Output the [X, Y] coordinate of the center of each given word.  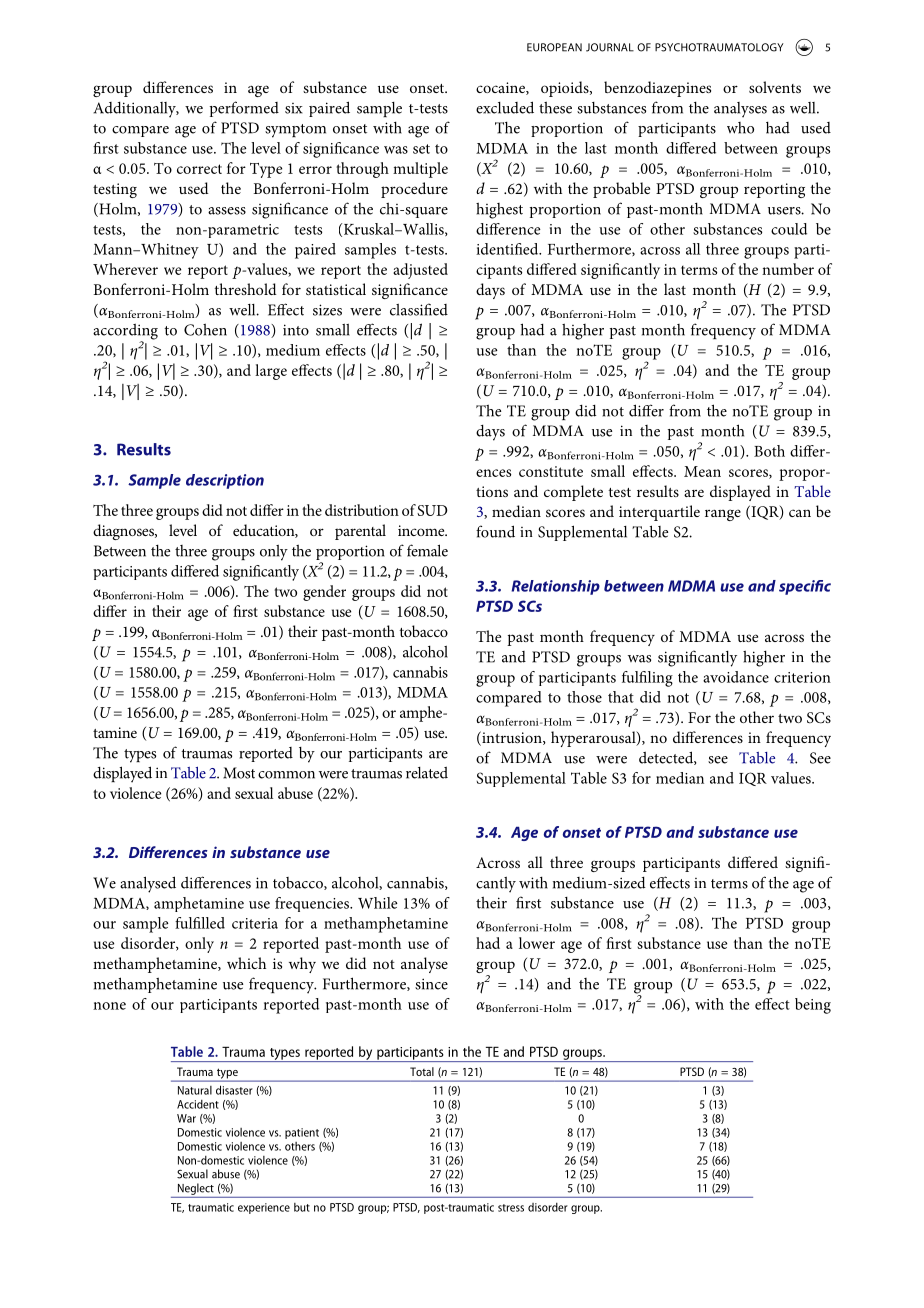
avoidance [736, 677]
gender [324, 593]
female [427, 550]
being [813, 1006]
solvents [775, 87]
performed [244, 109]
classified [419, 309]
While [378, 903]
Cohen [205, 329]
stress [511, 1208]
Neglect [196, 1189]
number [788, 269]
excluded [505, 107]
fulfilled [200, 923]
